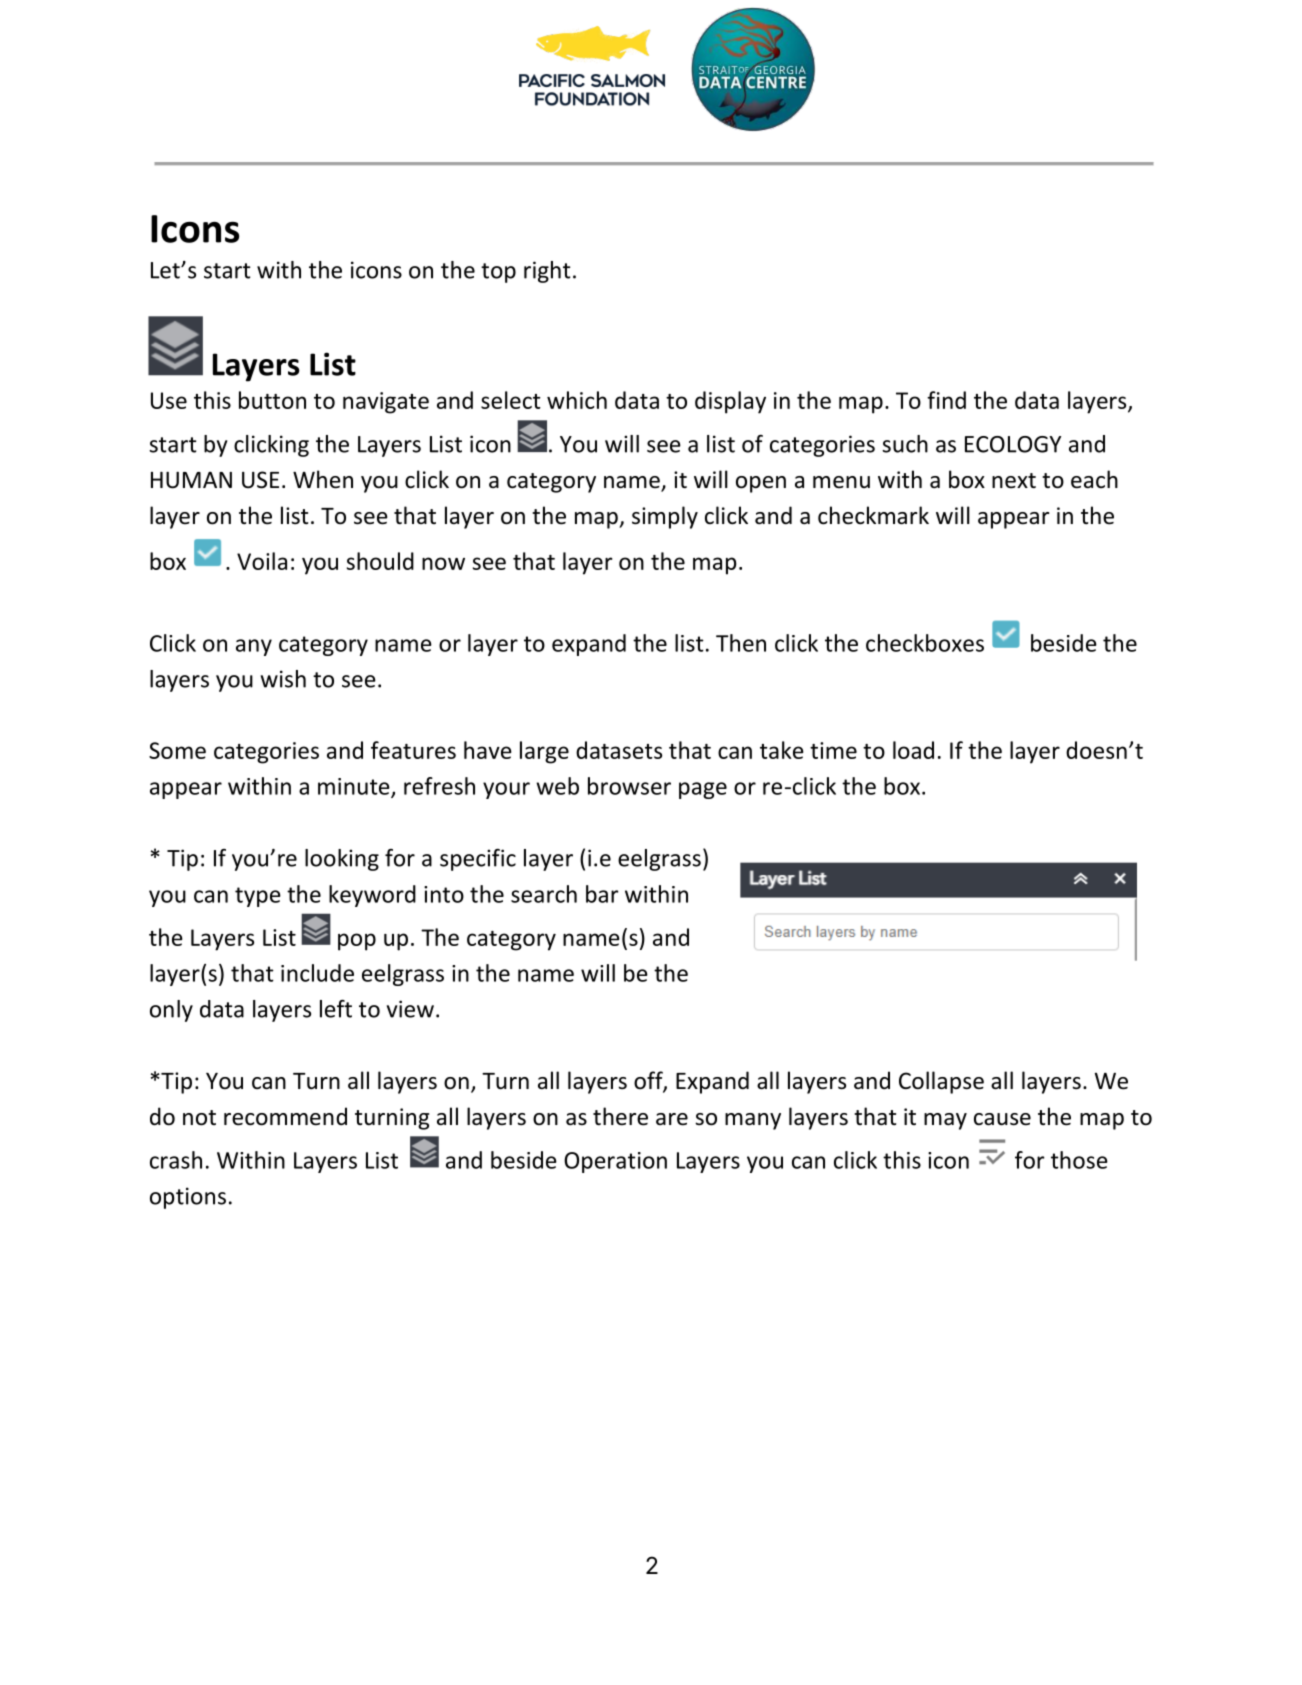 This screenshot has height=1685, width=1302. Describe the element at coordinates (323, 479) in the screenshot. I see `When` at that location.
